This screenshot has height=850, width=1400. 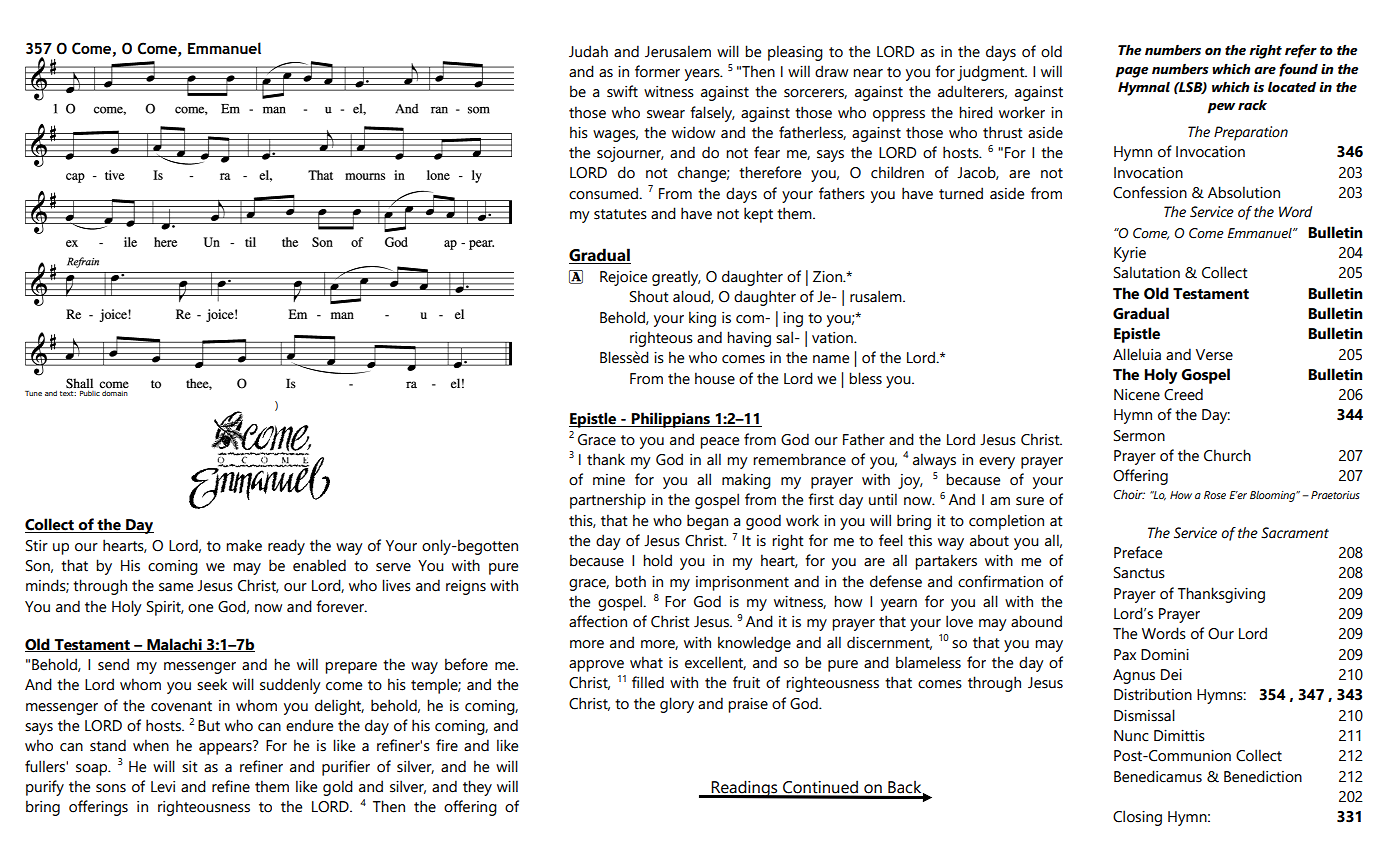 I want to click on former, so click(x=657, y=71).
